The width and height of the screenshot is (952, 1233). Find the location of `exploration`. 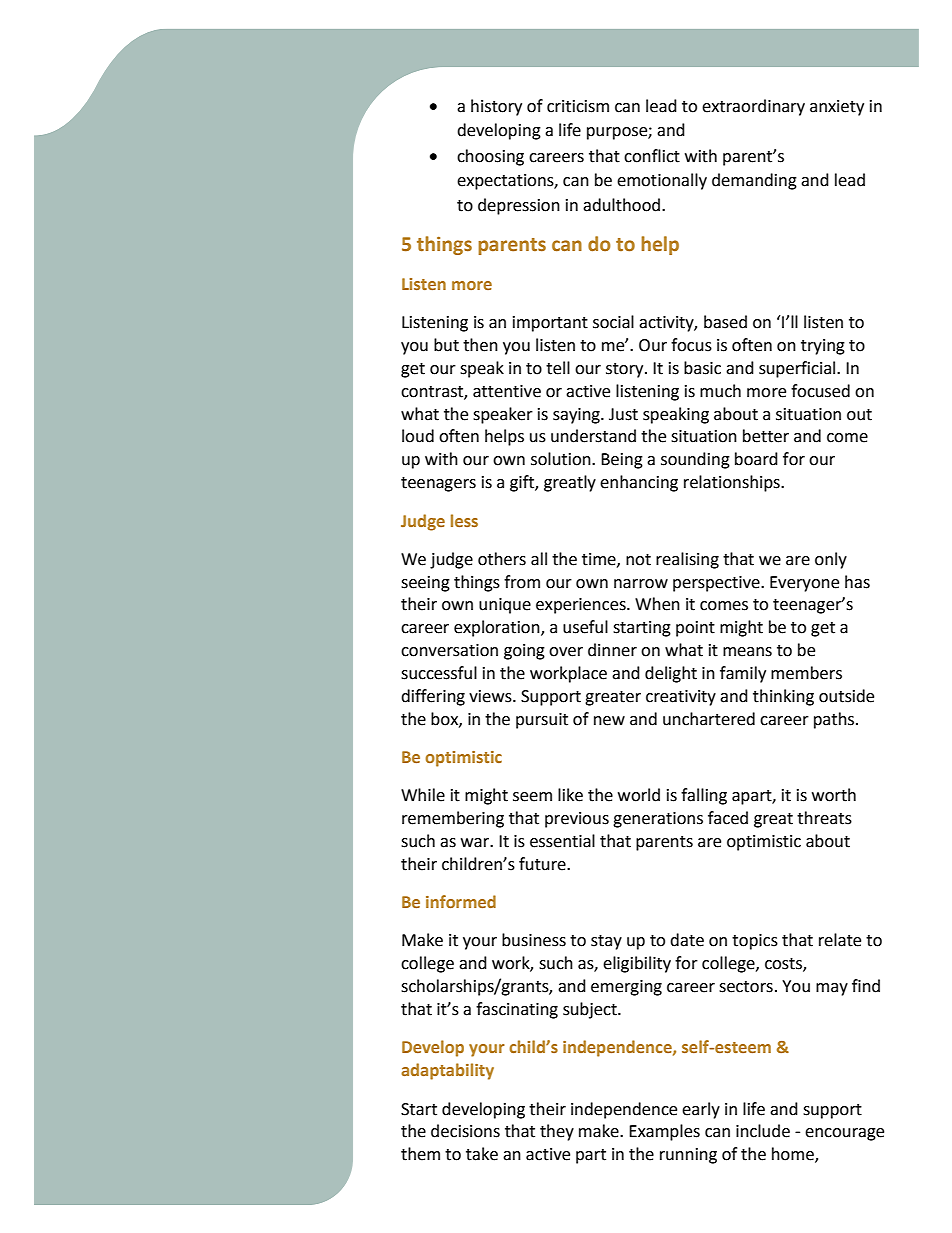

exploration is located at coordinates (498, 628).
